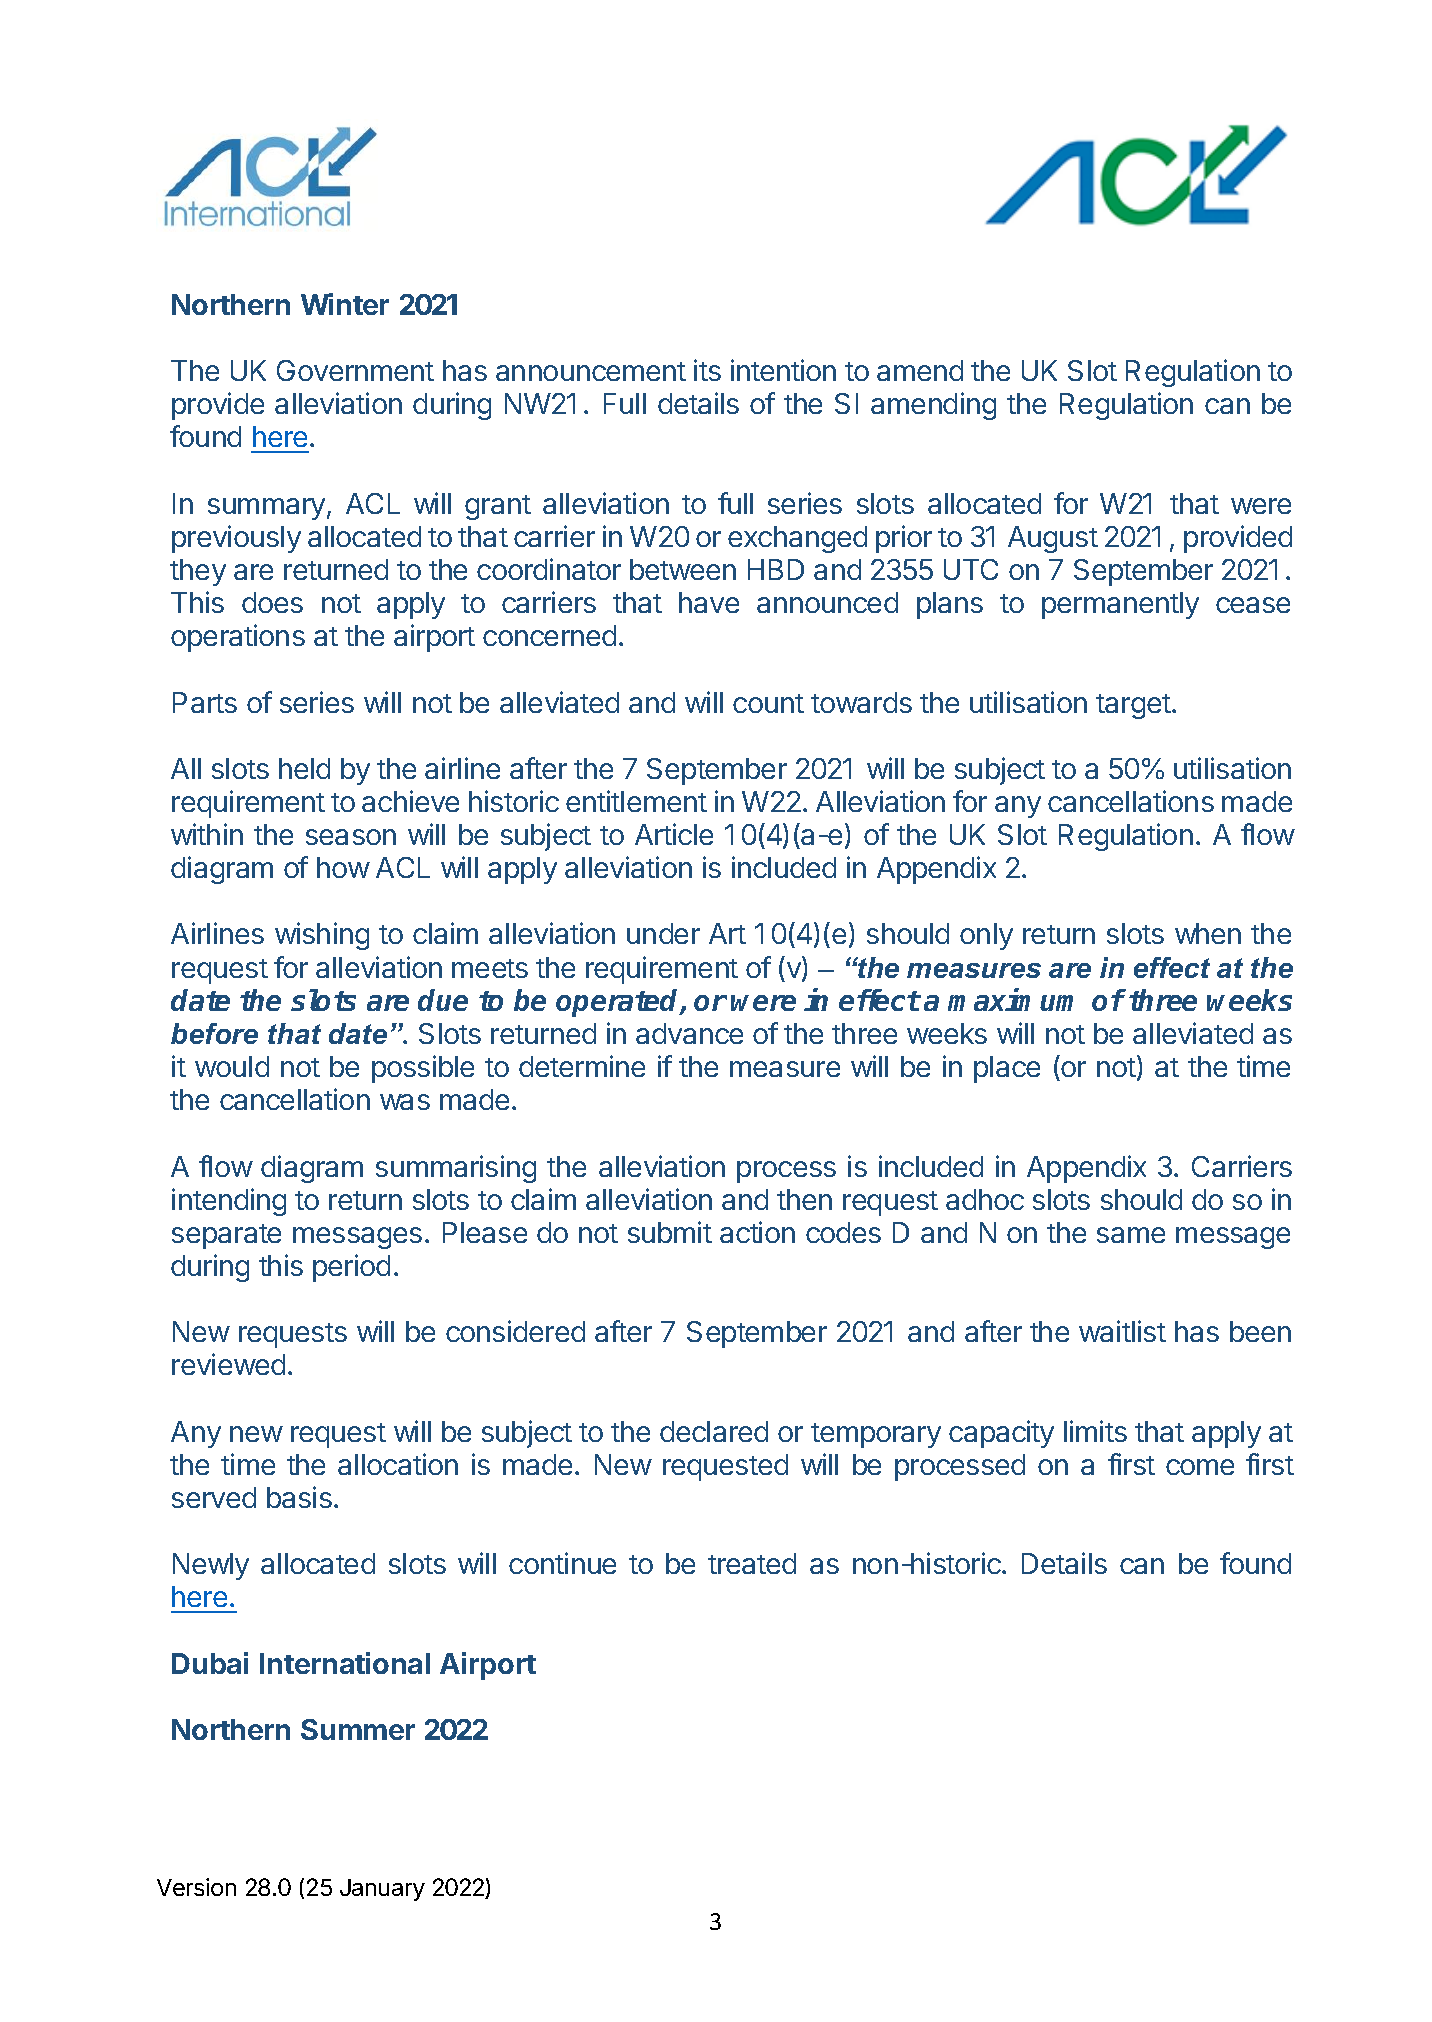 The image size is (1432, 2022). What do you see at coordinates (1133, 706) in the document?
I see `target` at bounding box center [1133, 706].
